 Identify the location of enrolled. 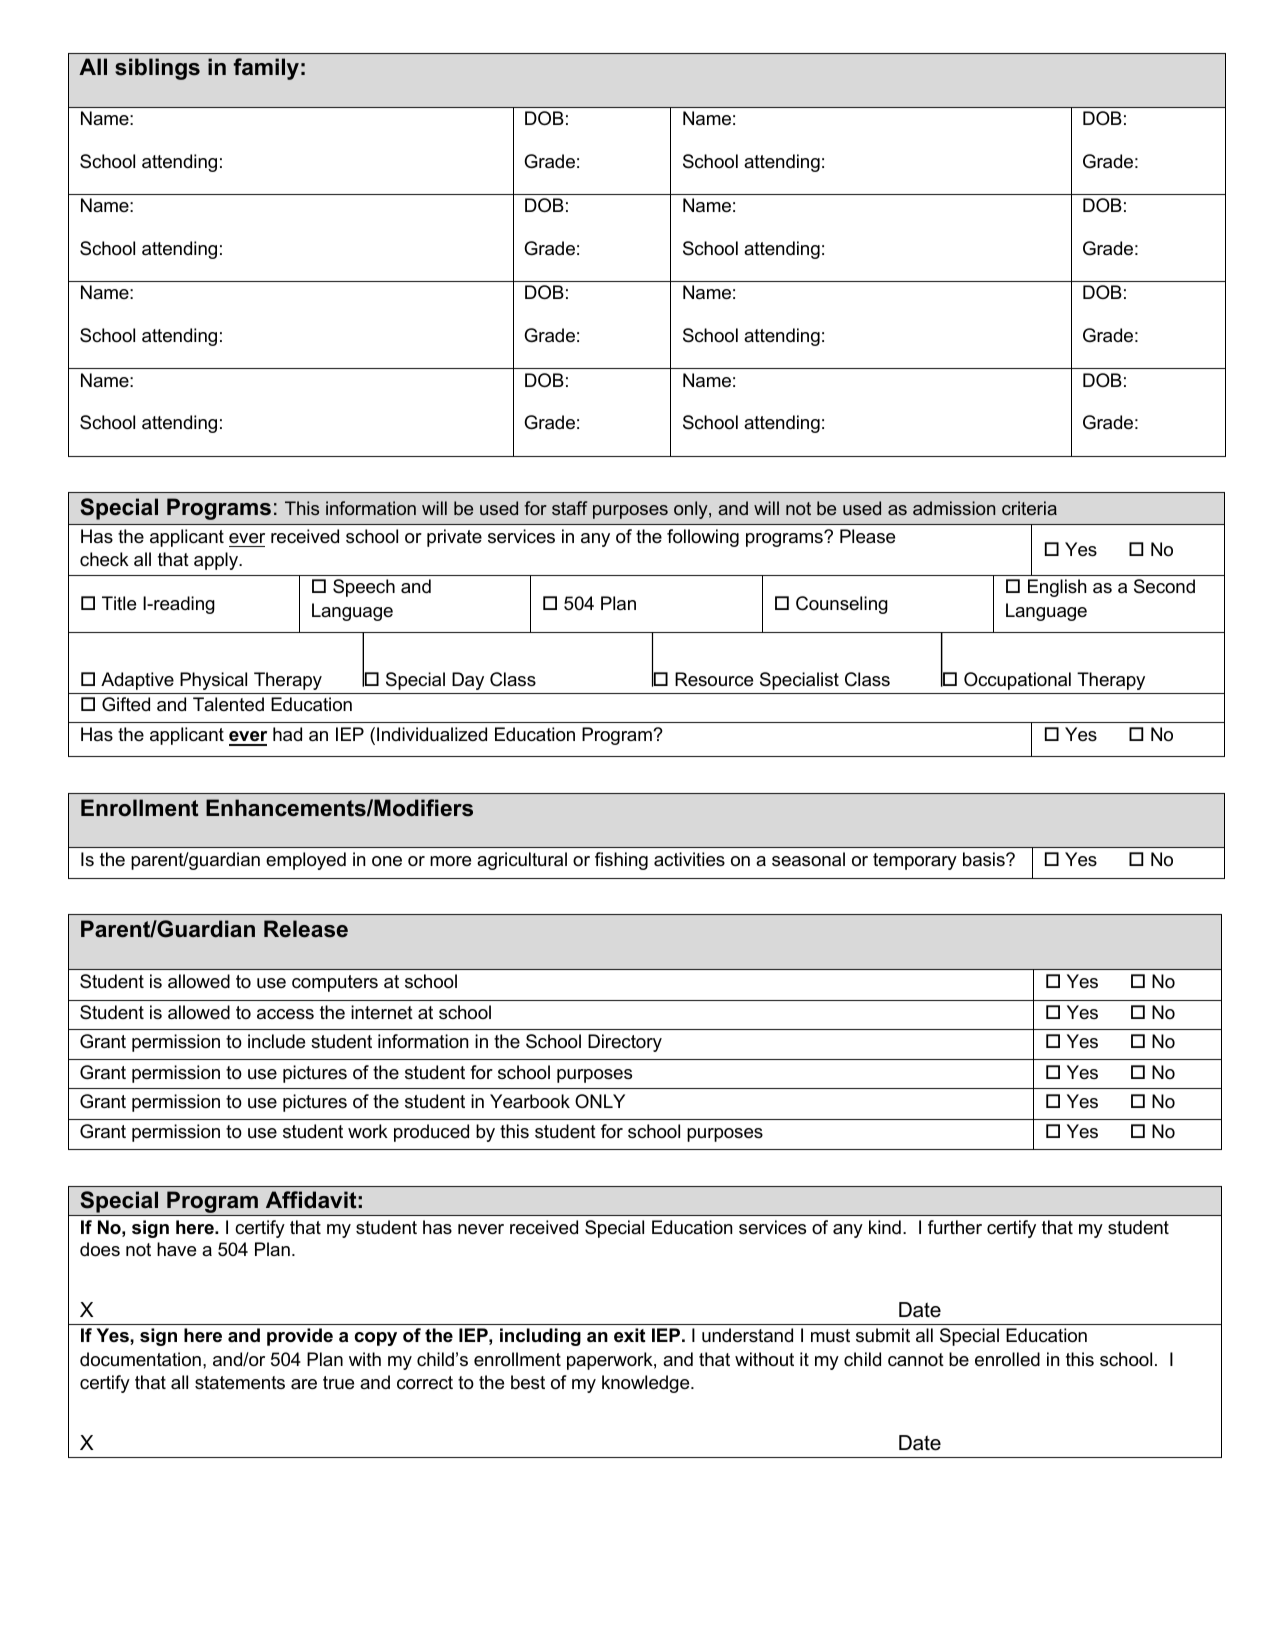
(1007, 1359).
